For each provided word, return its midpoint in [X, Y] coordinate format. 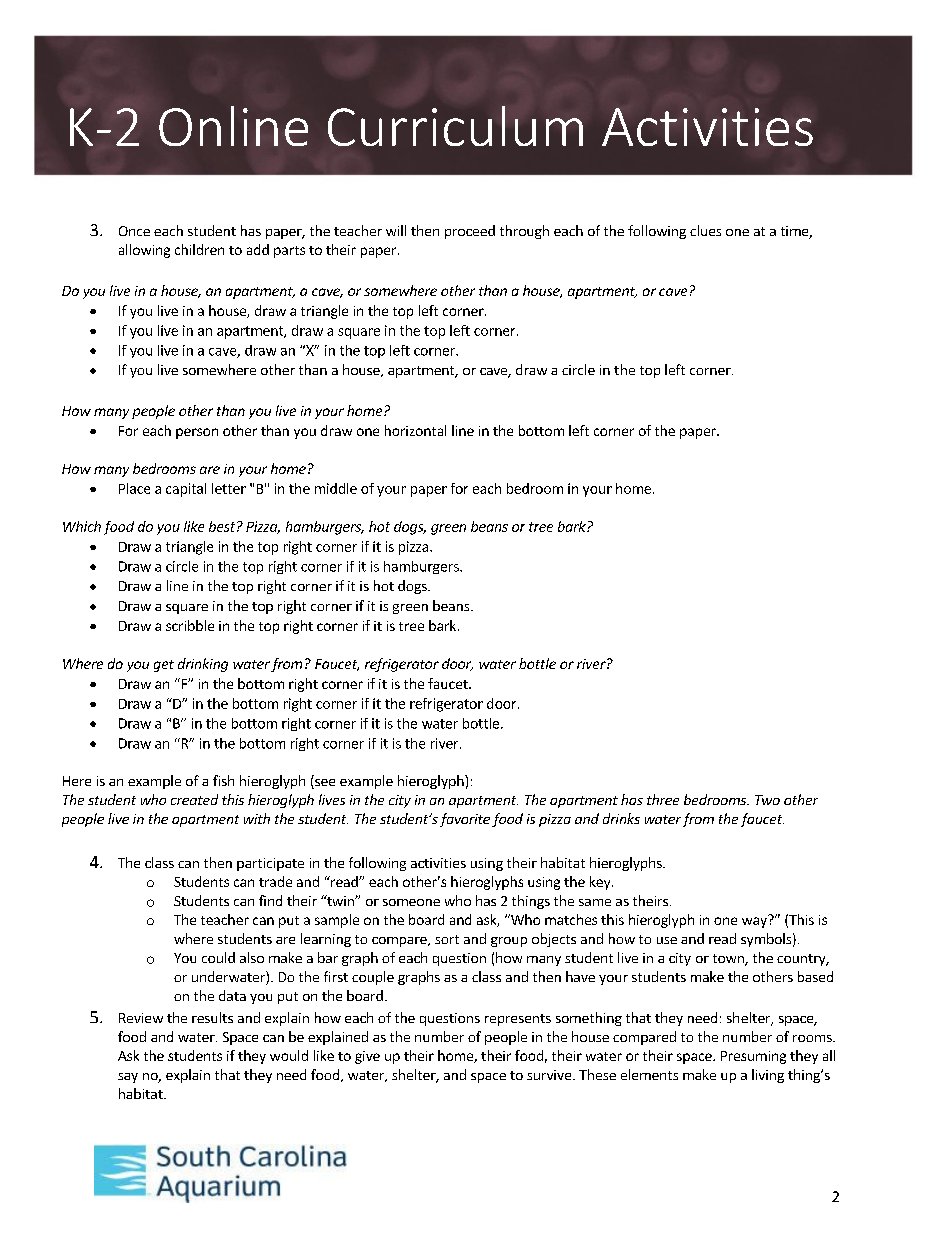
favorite [465, 820]
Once [134, 231]
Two [767, 800]
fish [223, 780]
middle [336, 488]
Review [141, 1018]
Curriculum [455, 126]
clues [705, 230]
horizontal [415, 430]
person [197, 433]
